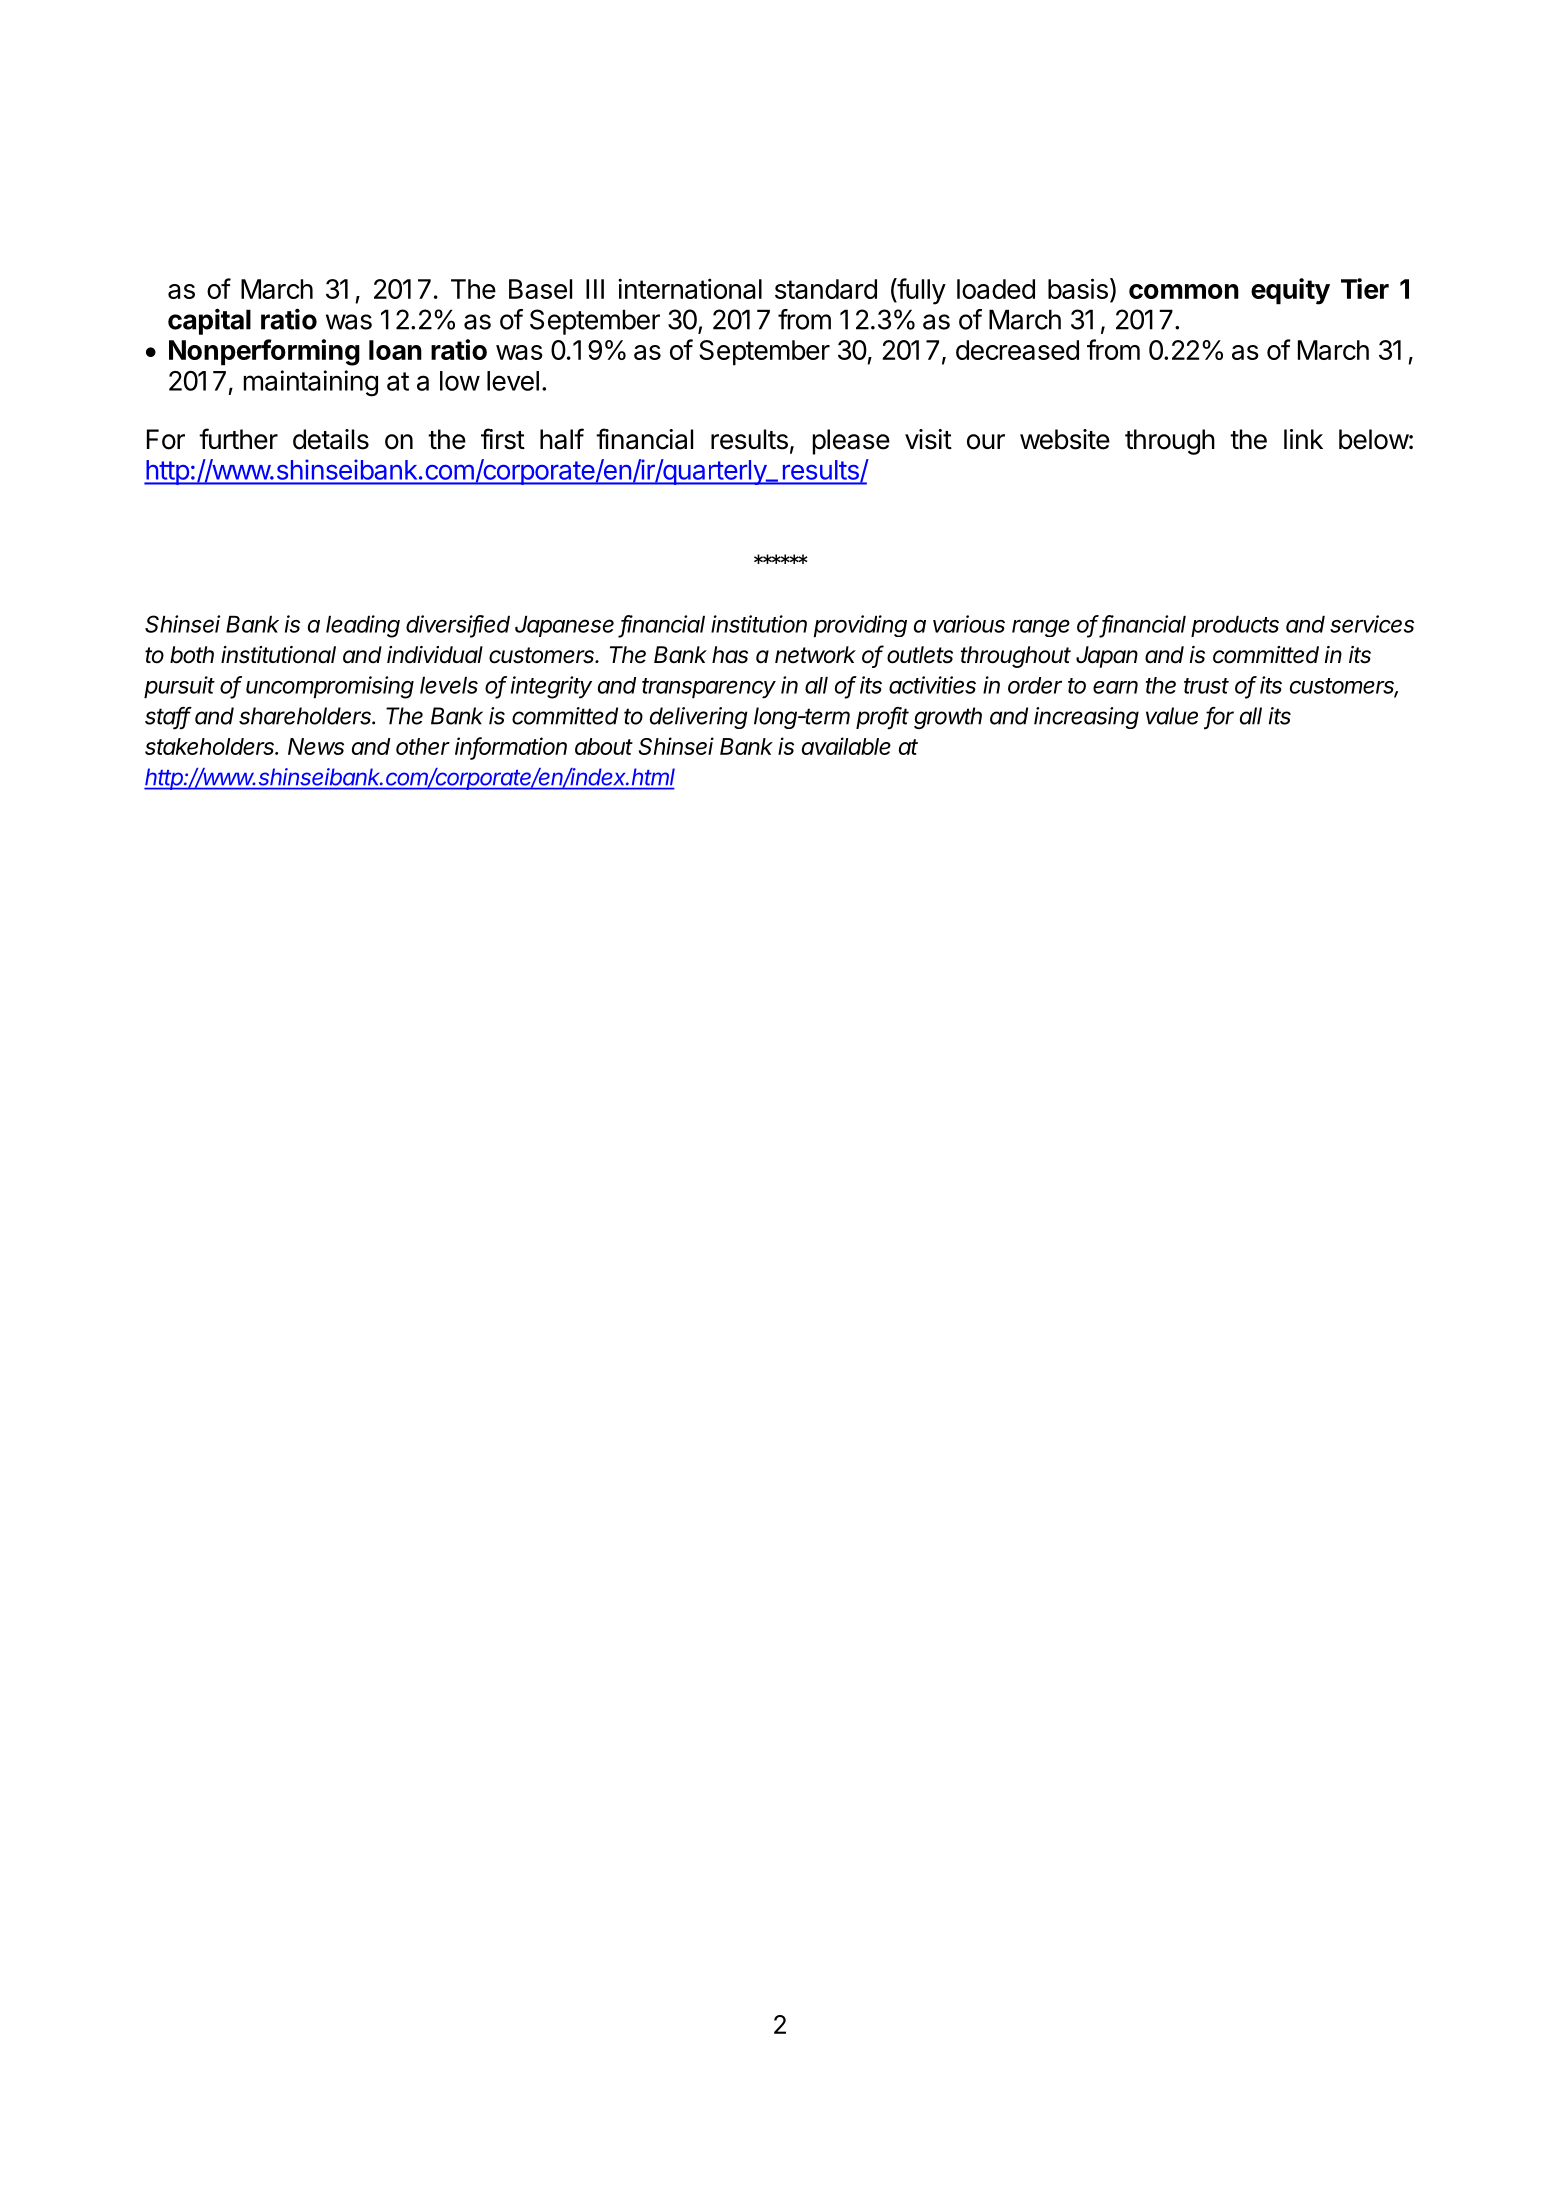 The width and height of the screenshot is (1559, 2206). Describe the element at coordinates (1303, 439) in the screenshot. I see `link` at that location.
